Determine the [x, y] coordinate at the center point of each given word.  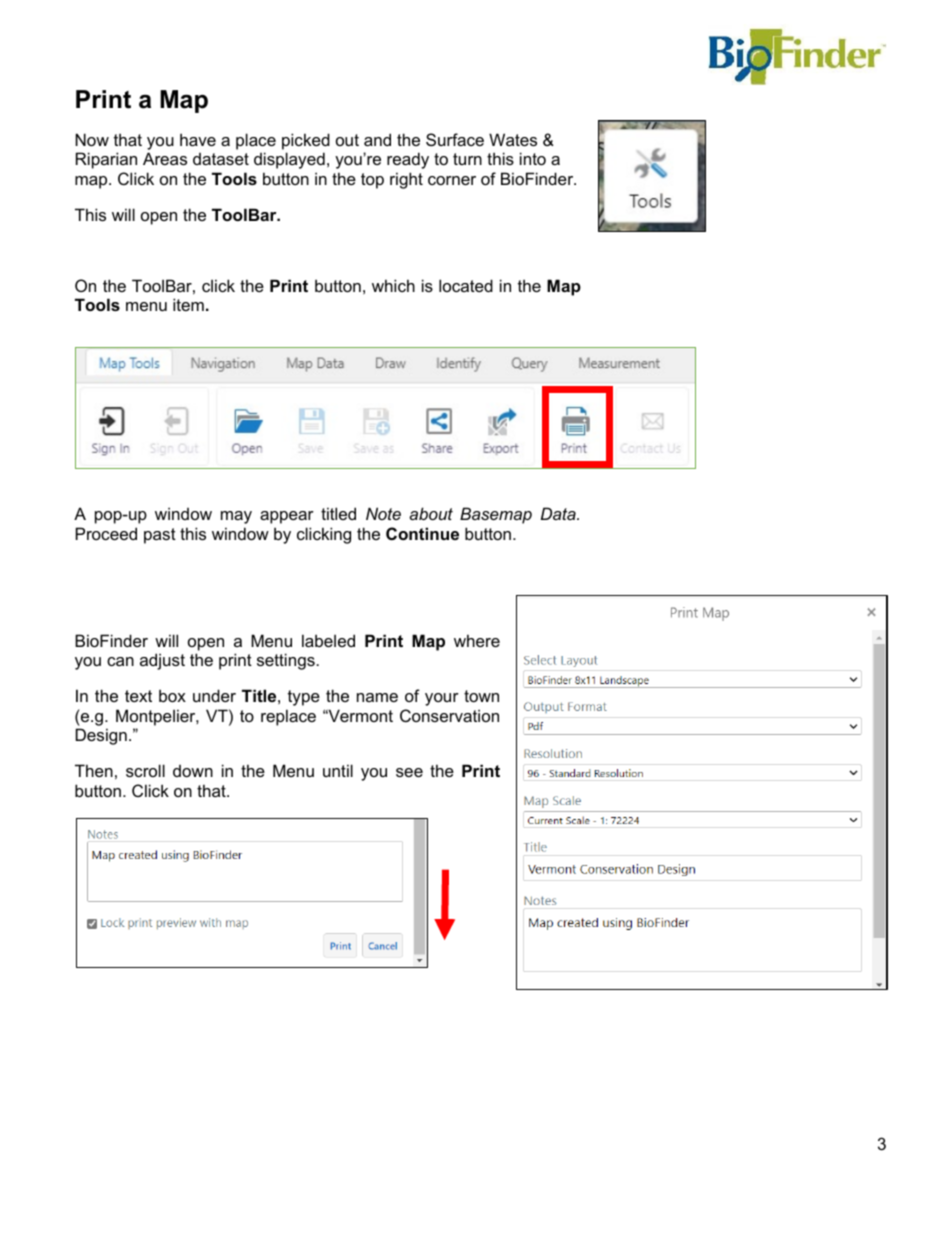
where [477, 640]
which [393, 285]
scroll [145, 770]
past [160, 536]
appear [287, 517]
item [188, 304]
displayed [289, 160]
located [466, 285]
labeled [328, 640]
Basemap [496, 515]
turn [467, 159]
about [431, 513]
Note [383, 513]
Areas [165, 158]
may [236, 517]
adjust [162, 661]
